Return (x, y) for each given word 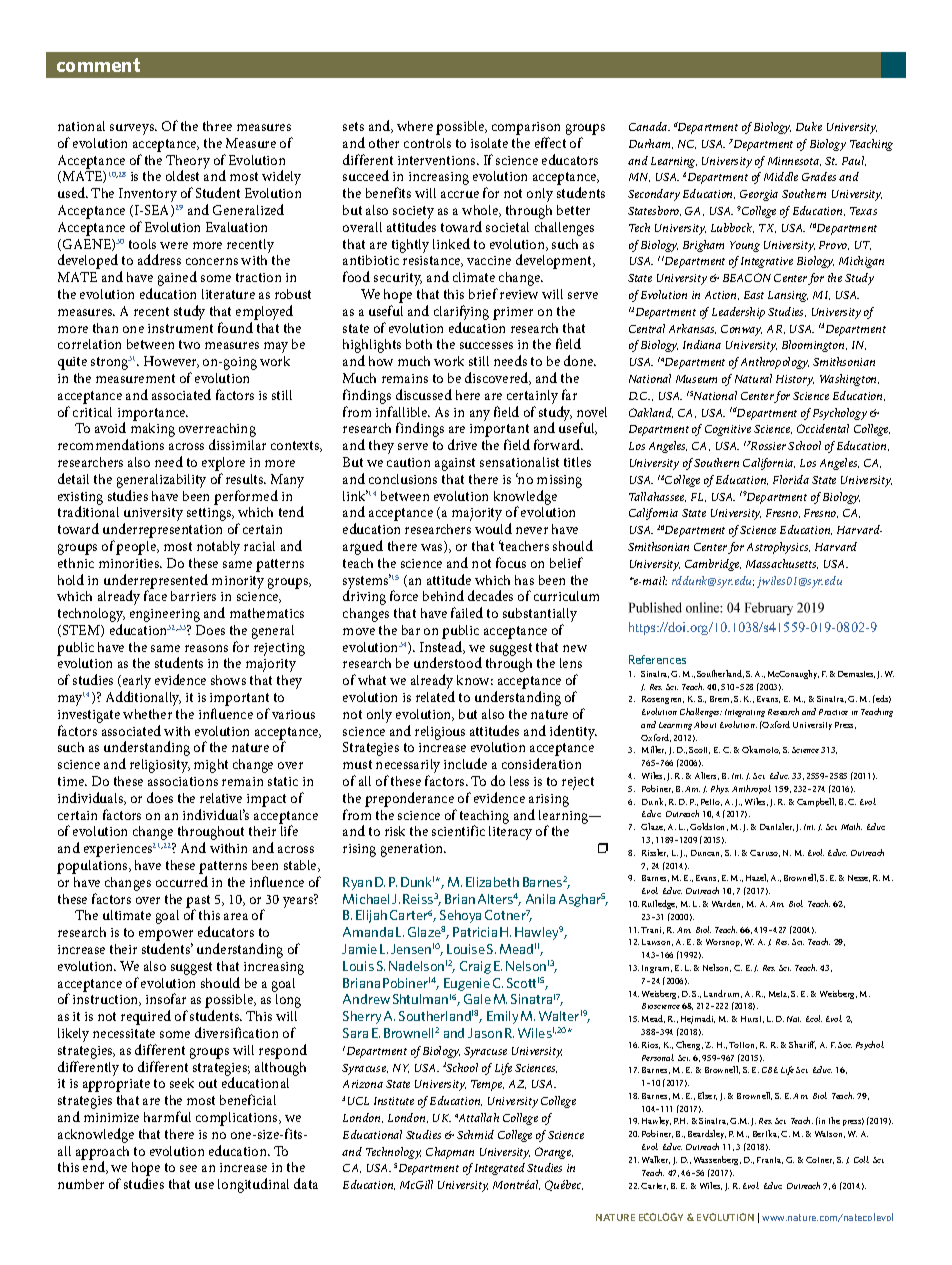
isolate (489, 143)
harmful (167, 1116)
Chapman (450, 1153)
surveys (133, 129)
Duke (809, 126)
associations (183, 781)
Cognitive (728, 430)
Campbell (816, 802)
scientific (458, 830)
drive (462, 444)
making (153, 430)
